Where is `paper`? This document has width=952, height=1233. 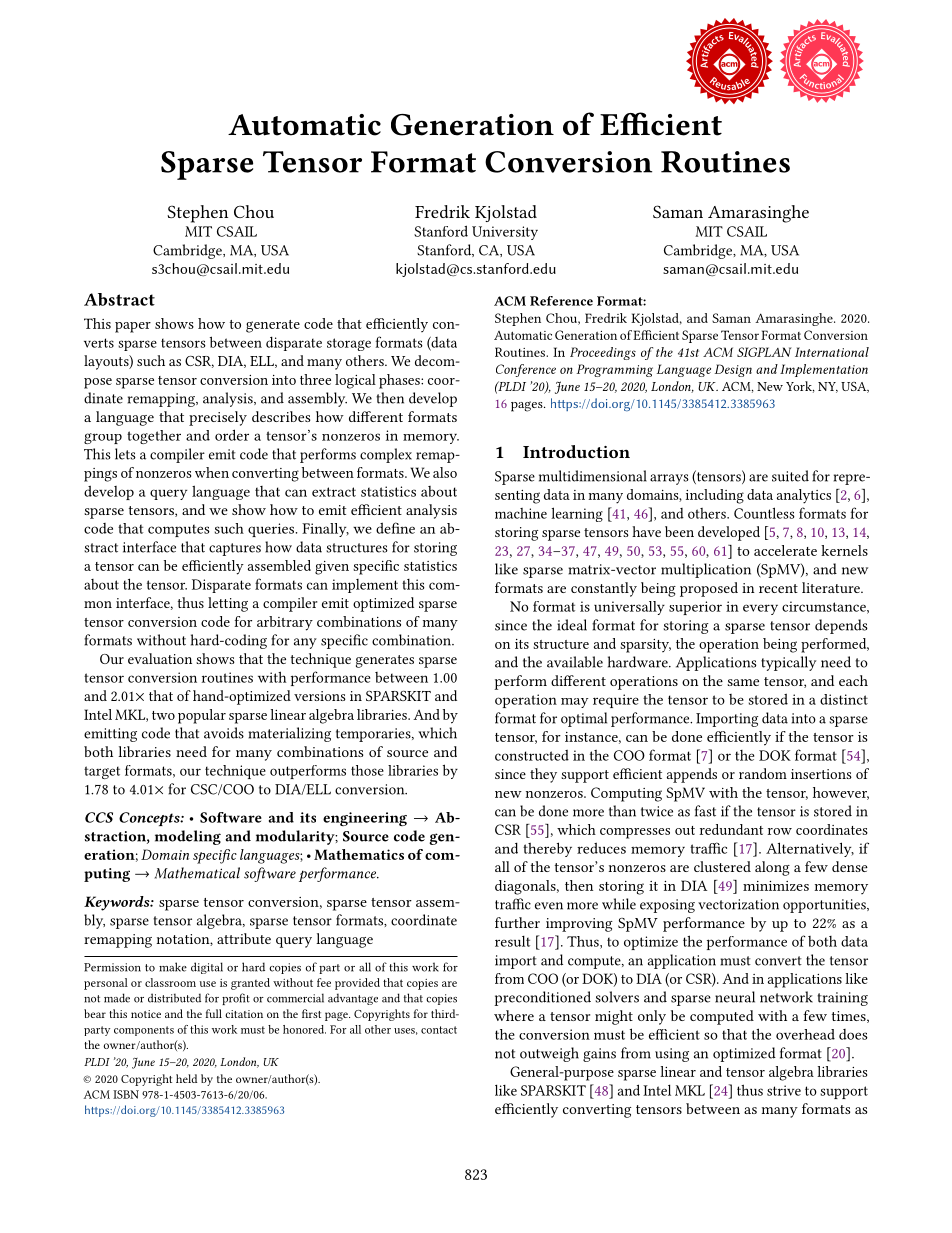
paper is located at coordinates (133, 327).
